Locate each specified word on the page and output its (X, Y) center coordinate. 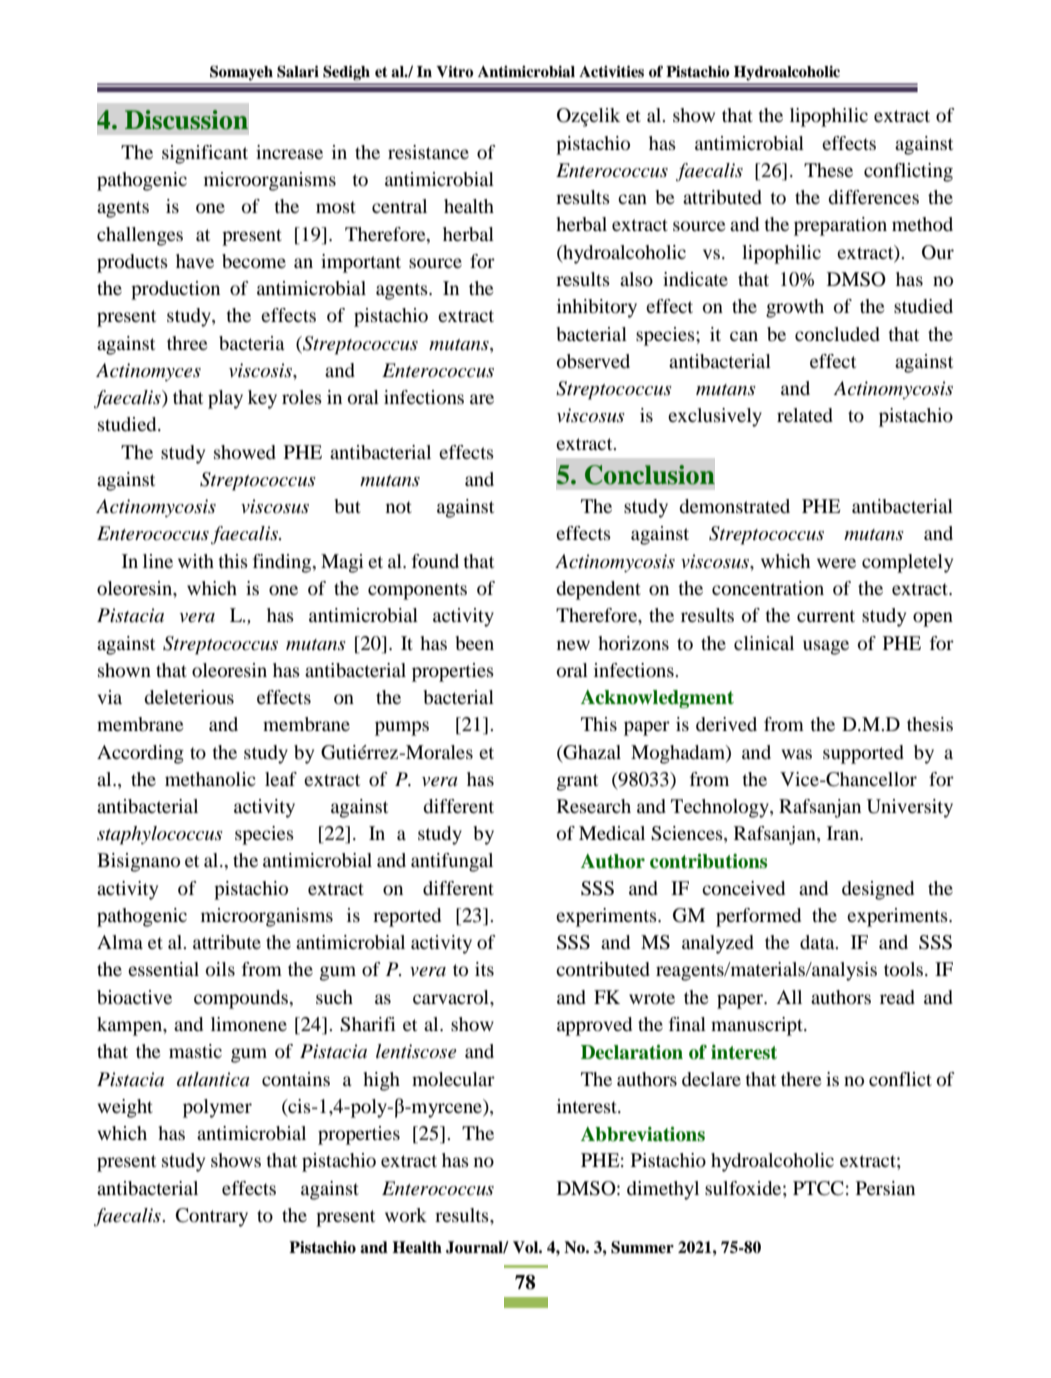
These (828, 170)
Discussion (186, 120)
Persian (885, 1188)
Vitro (454, 72)
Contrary (212, 1217)
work (406, 1215)
